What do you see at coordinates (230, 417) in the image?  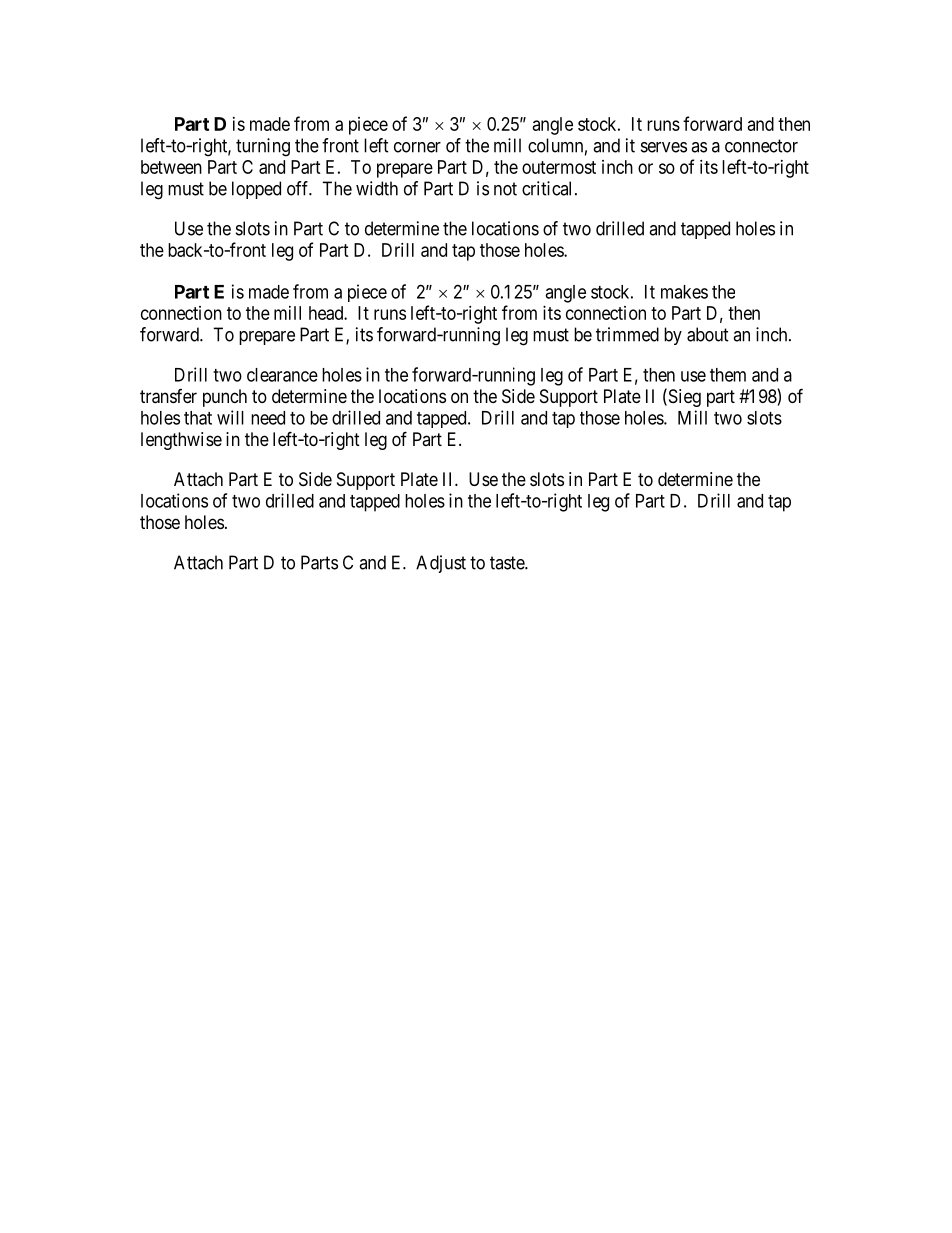 I see `will` at bounding box center [230, 417].
